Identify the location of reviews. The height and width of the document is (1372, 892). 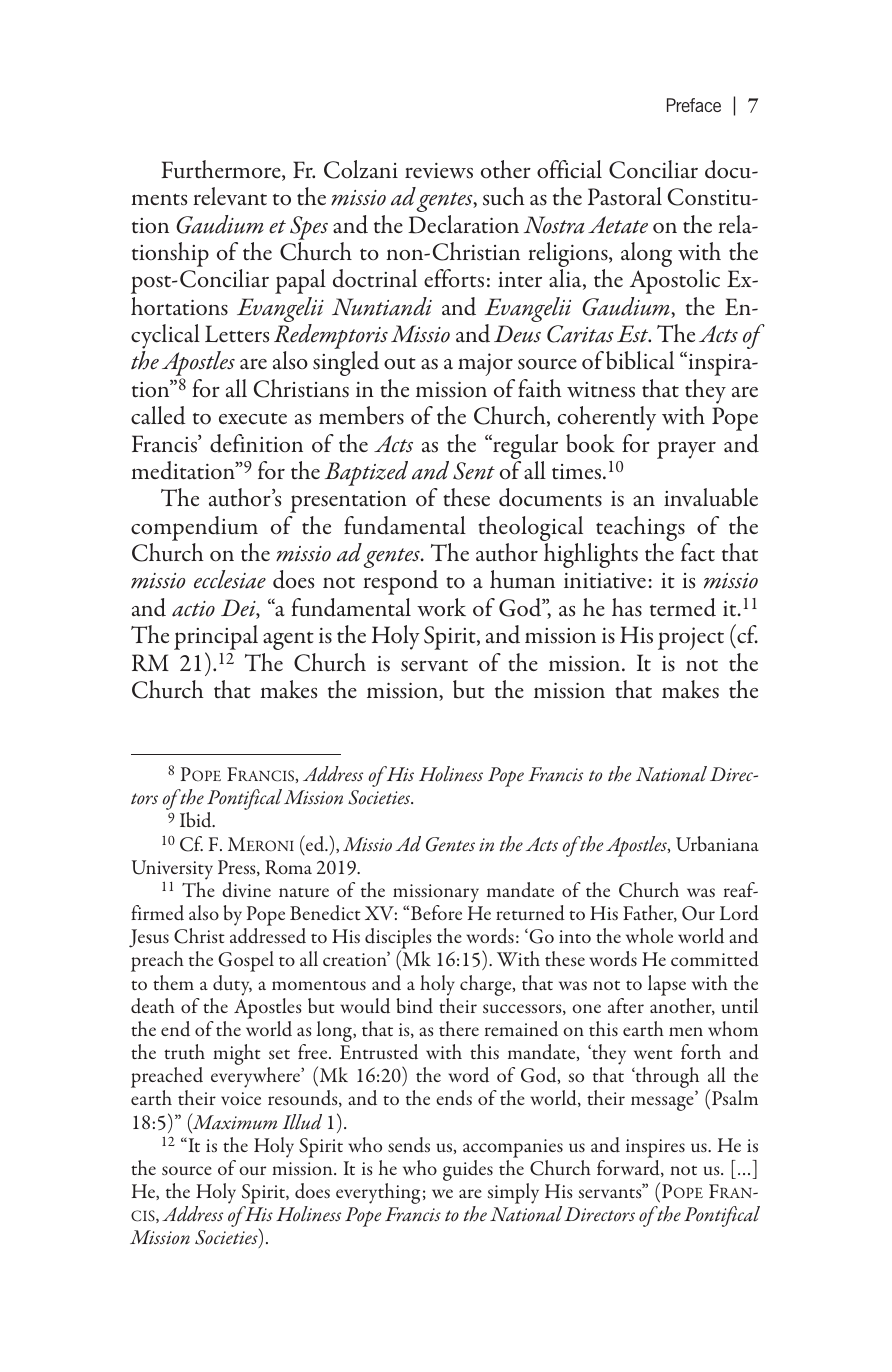
(439, 171).
